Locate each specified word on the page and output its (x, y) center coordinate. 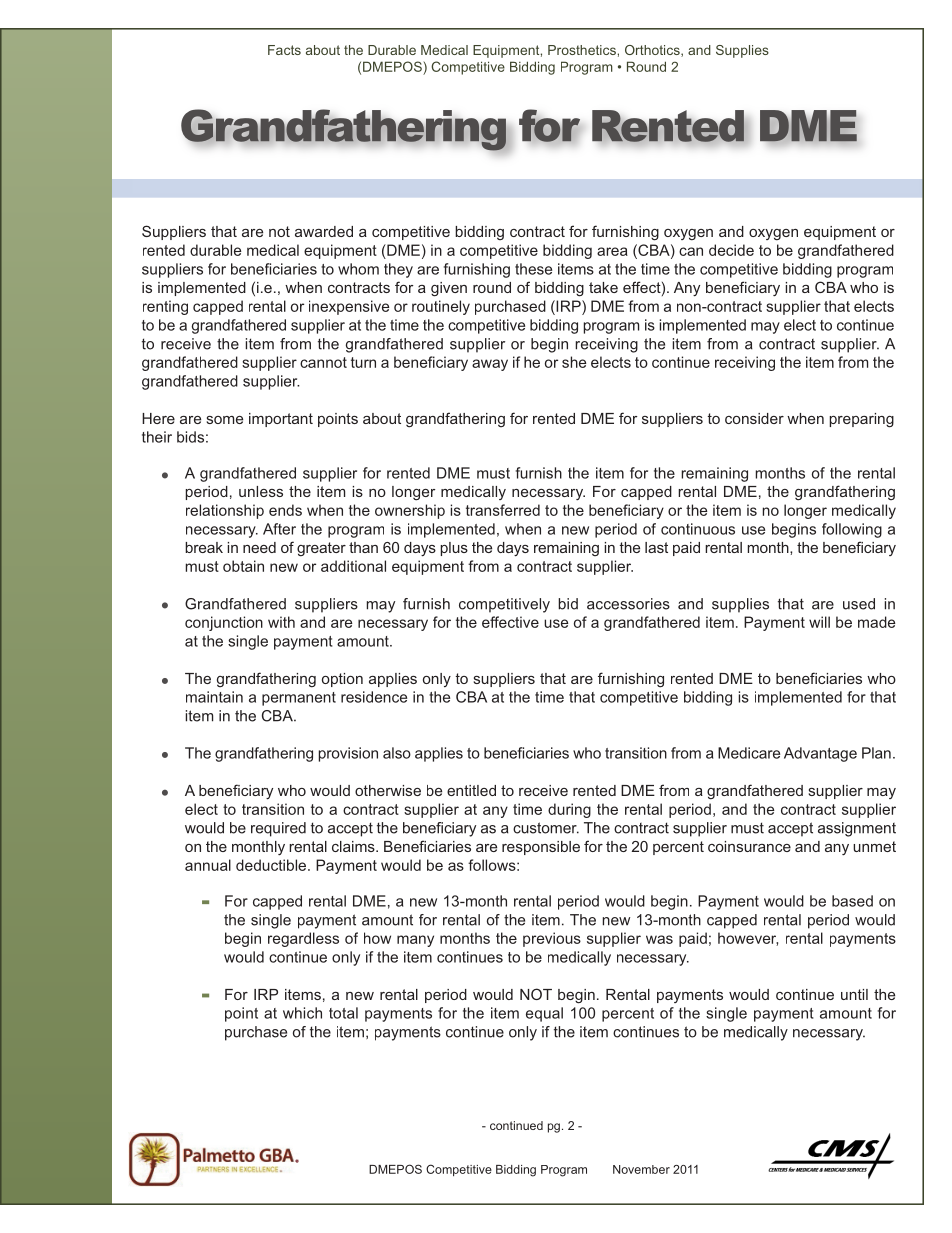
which (302, 1013)
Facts (284, 50)
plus (454, 549)
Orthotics (653, 51)
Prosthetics (583, 50)
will (819, 622)
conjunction (224, 623)
